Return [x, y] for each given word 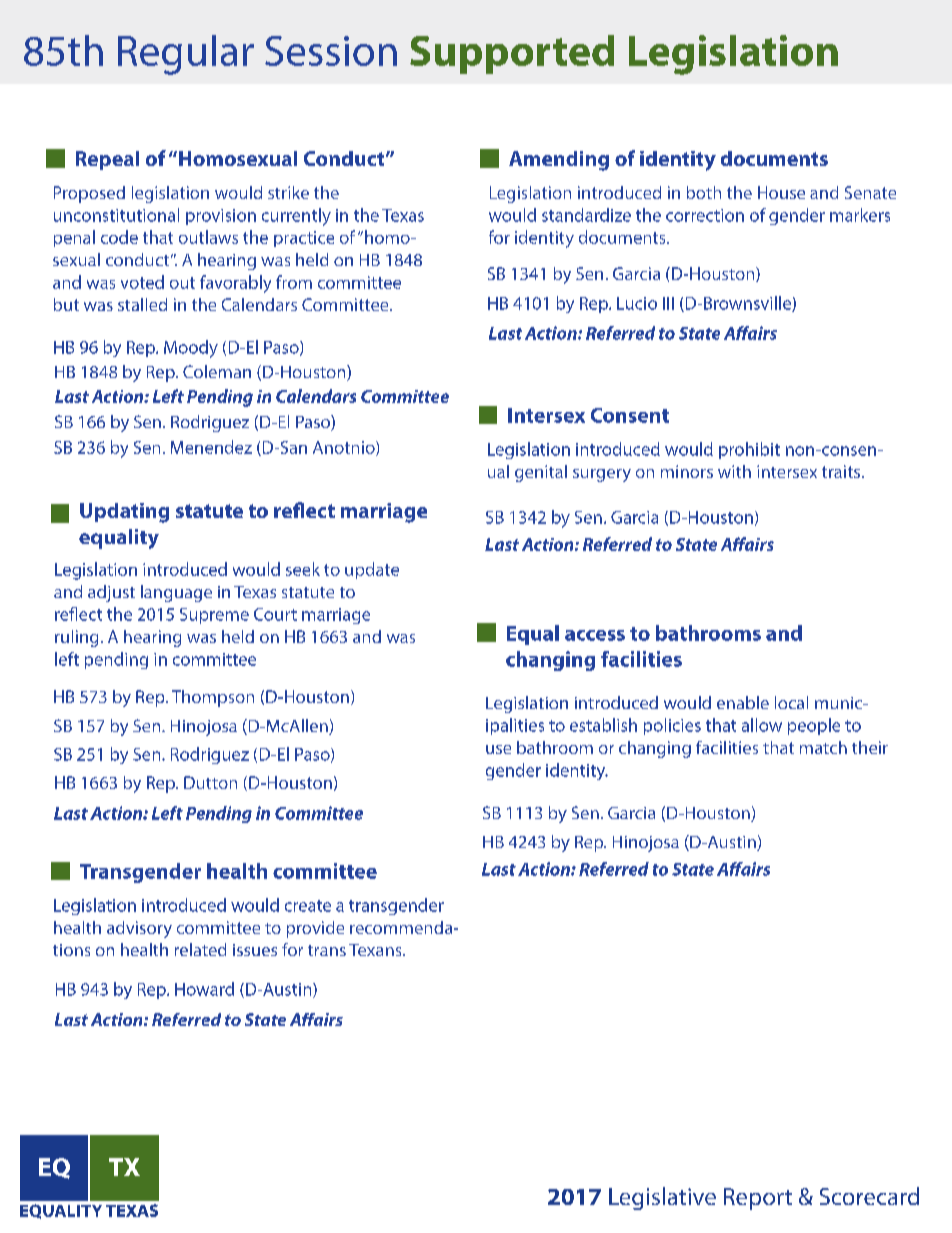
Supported [512, 54]
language [176, 593]
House [781, 192]
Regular [186, 55]
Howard [204, 989]
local [791, 702]
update [372, 570]
